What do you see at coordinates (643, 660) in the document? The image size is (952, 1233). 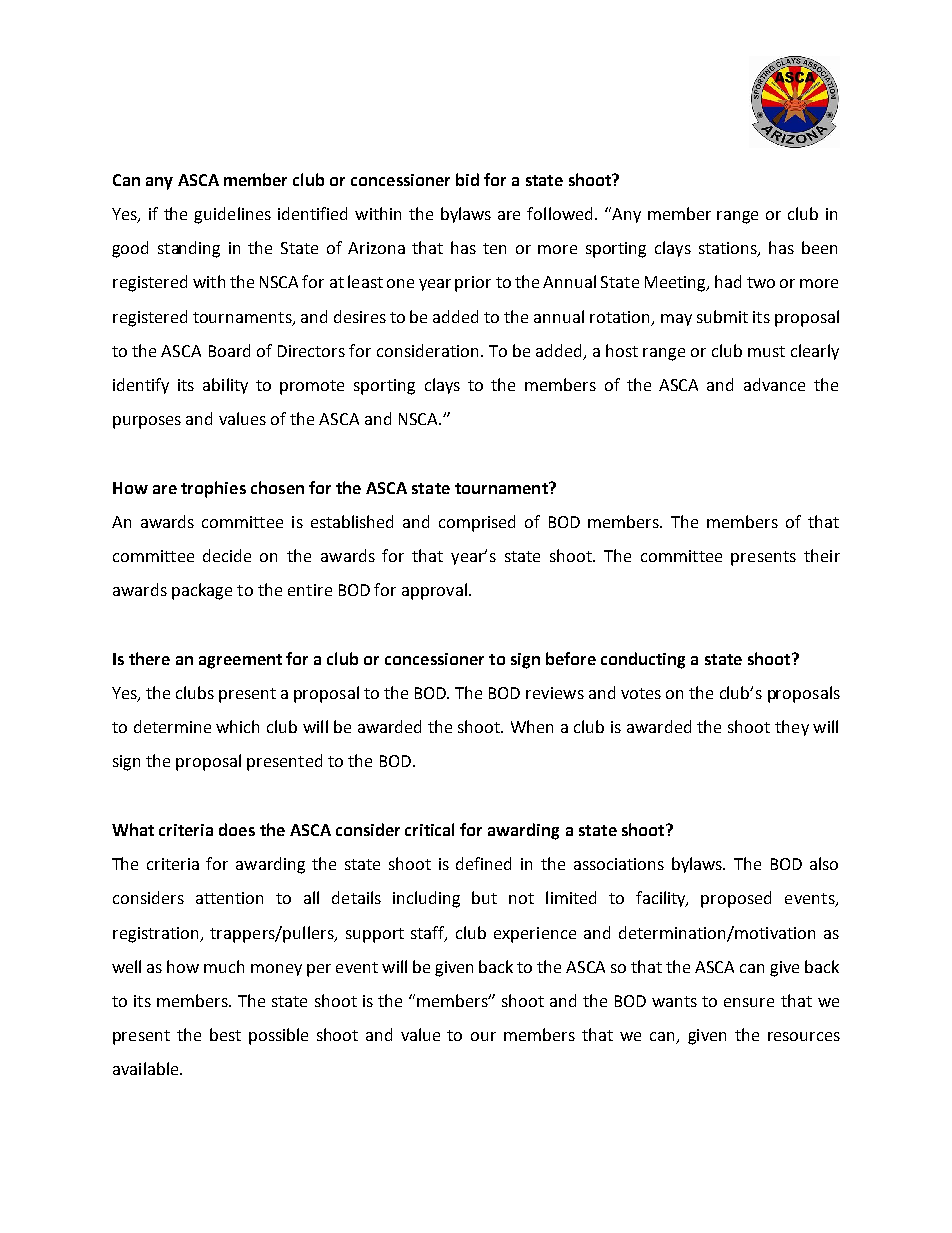 I see `conducting` at bounding box center [643, 660].
